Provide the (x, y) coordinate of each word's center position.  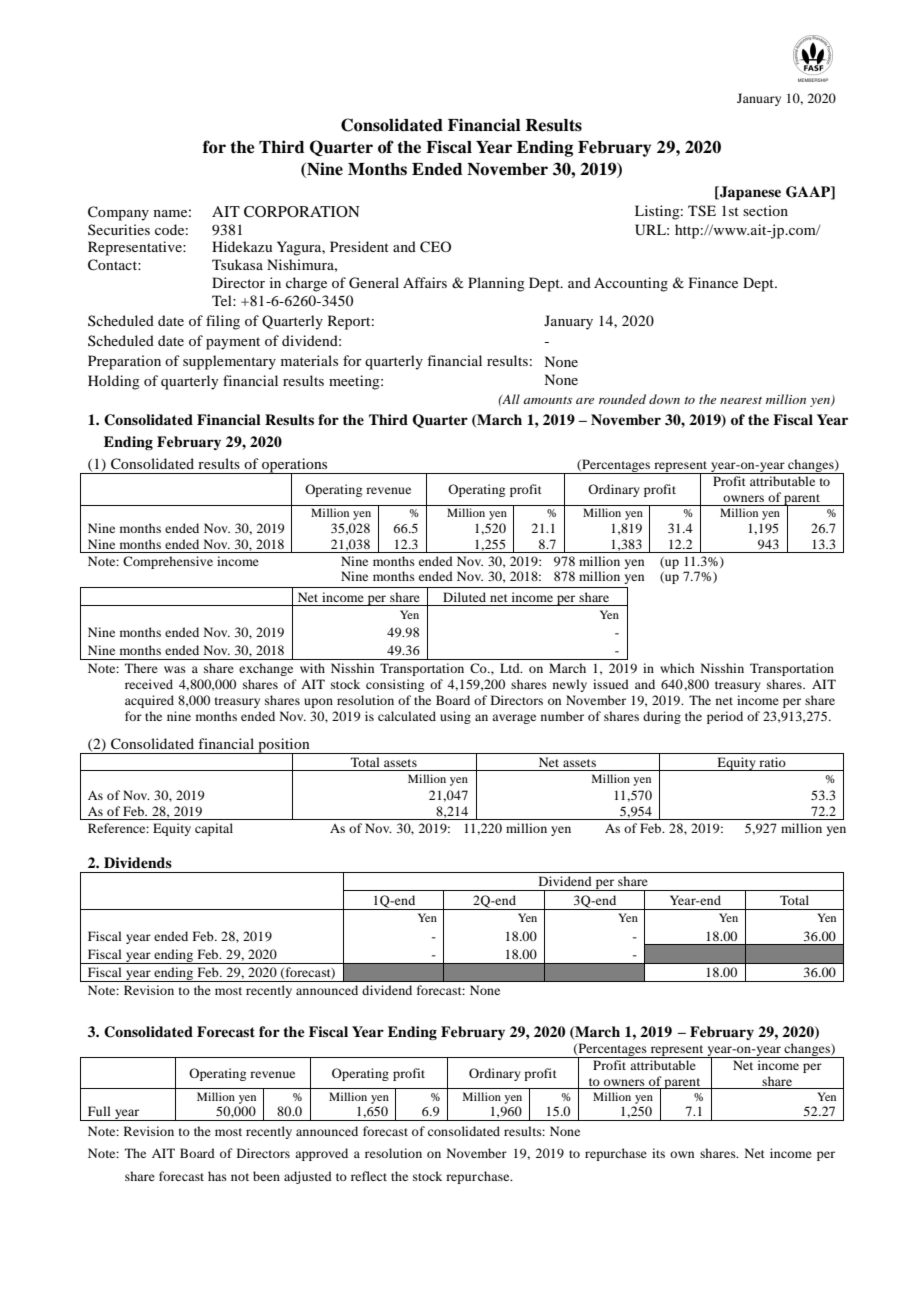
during (662, 717)
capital (214, 829)
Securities (119, 229)
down (664, 399)
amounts (547, 400)
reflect (369, 1176)
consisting (395, 685)
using (455, 717)
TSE (702, 211)
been (266, 1176)
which (677, 668)
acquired (149, 701)
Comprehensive (168, 562)
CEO (435, 247)
